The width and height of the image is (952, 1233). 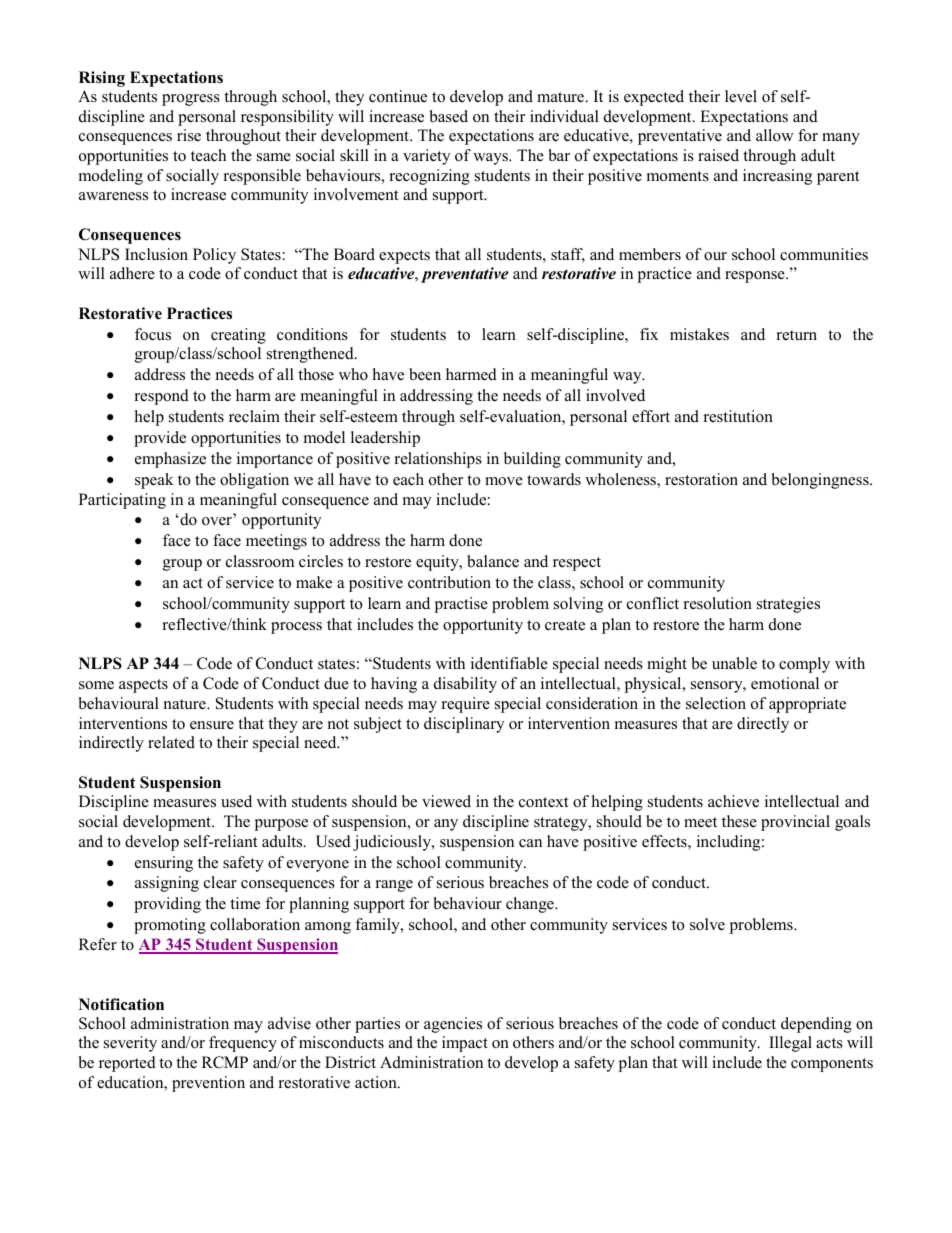 I want to click on level, so click(x=741, y=96).
